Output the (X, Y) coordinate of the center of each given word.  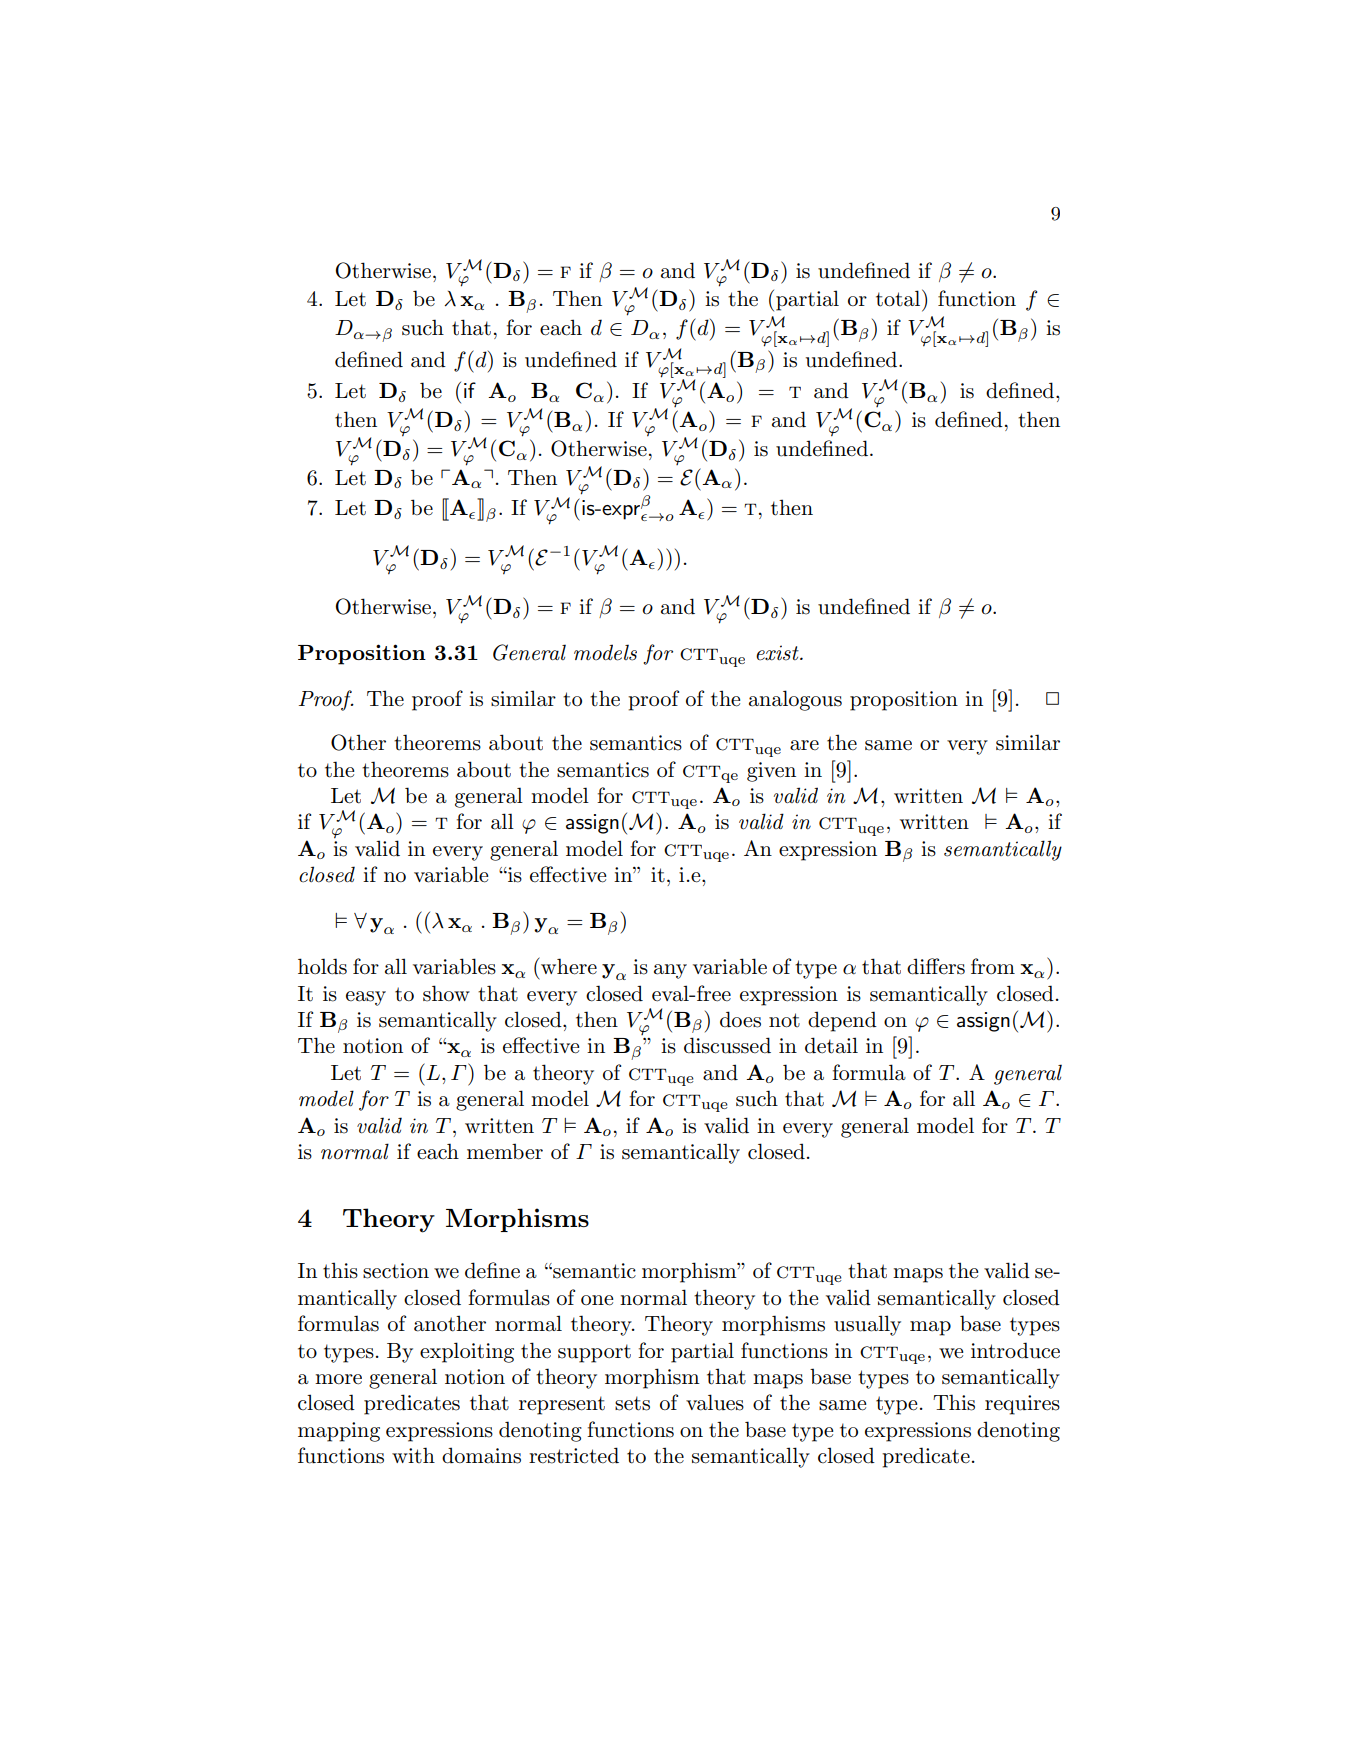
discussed (727, 1045)
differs (936, 966)
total (899, 298)
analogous (795, 700)
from (993, 966)
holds (322, 966)
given (771, 772)
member (505, 1151)
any (670, 971)
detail (831, 1045)
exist (778, 653)
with (413, 1455)
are (804, 745)
